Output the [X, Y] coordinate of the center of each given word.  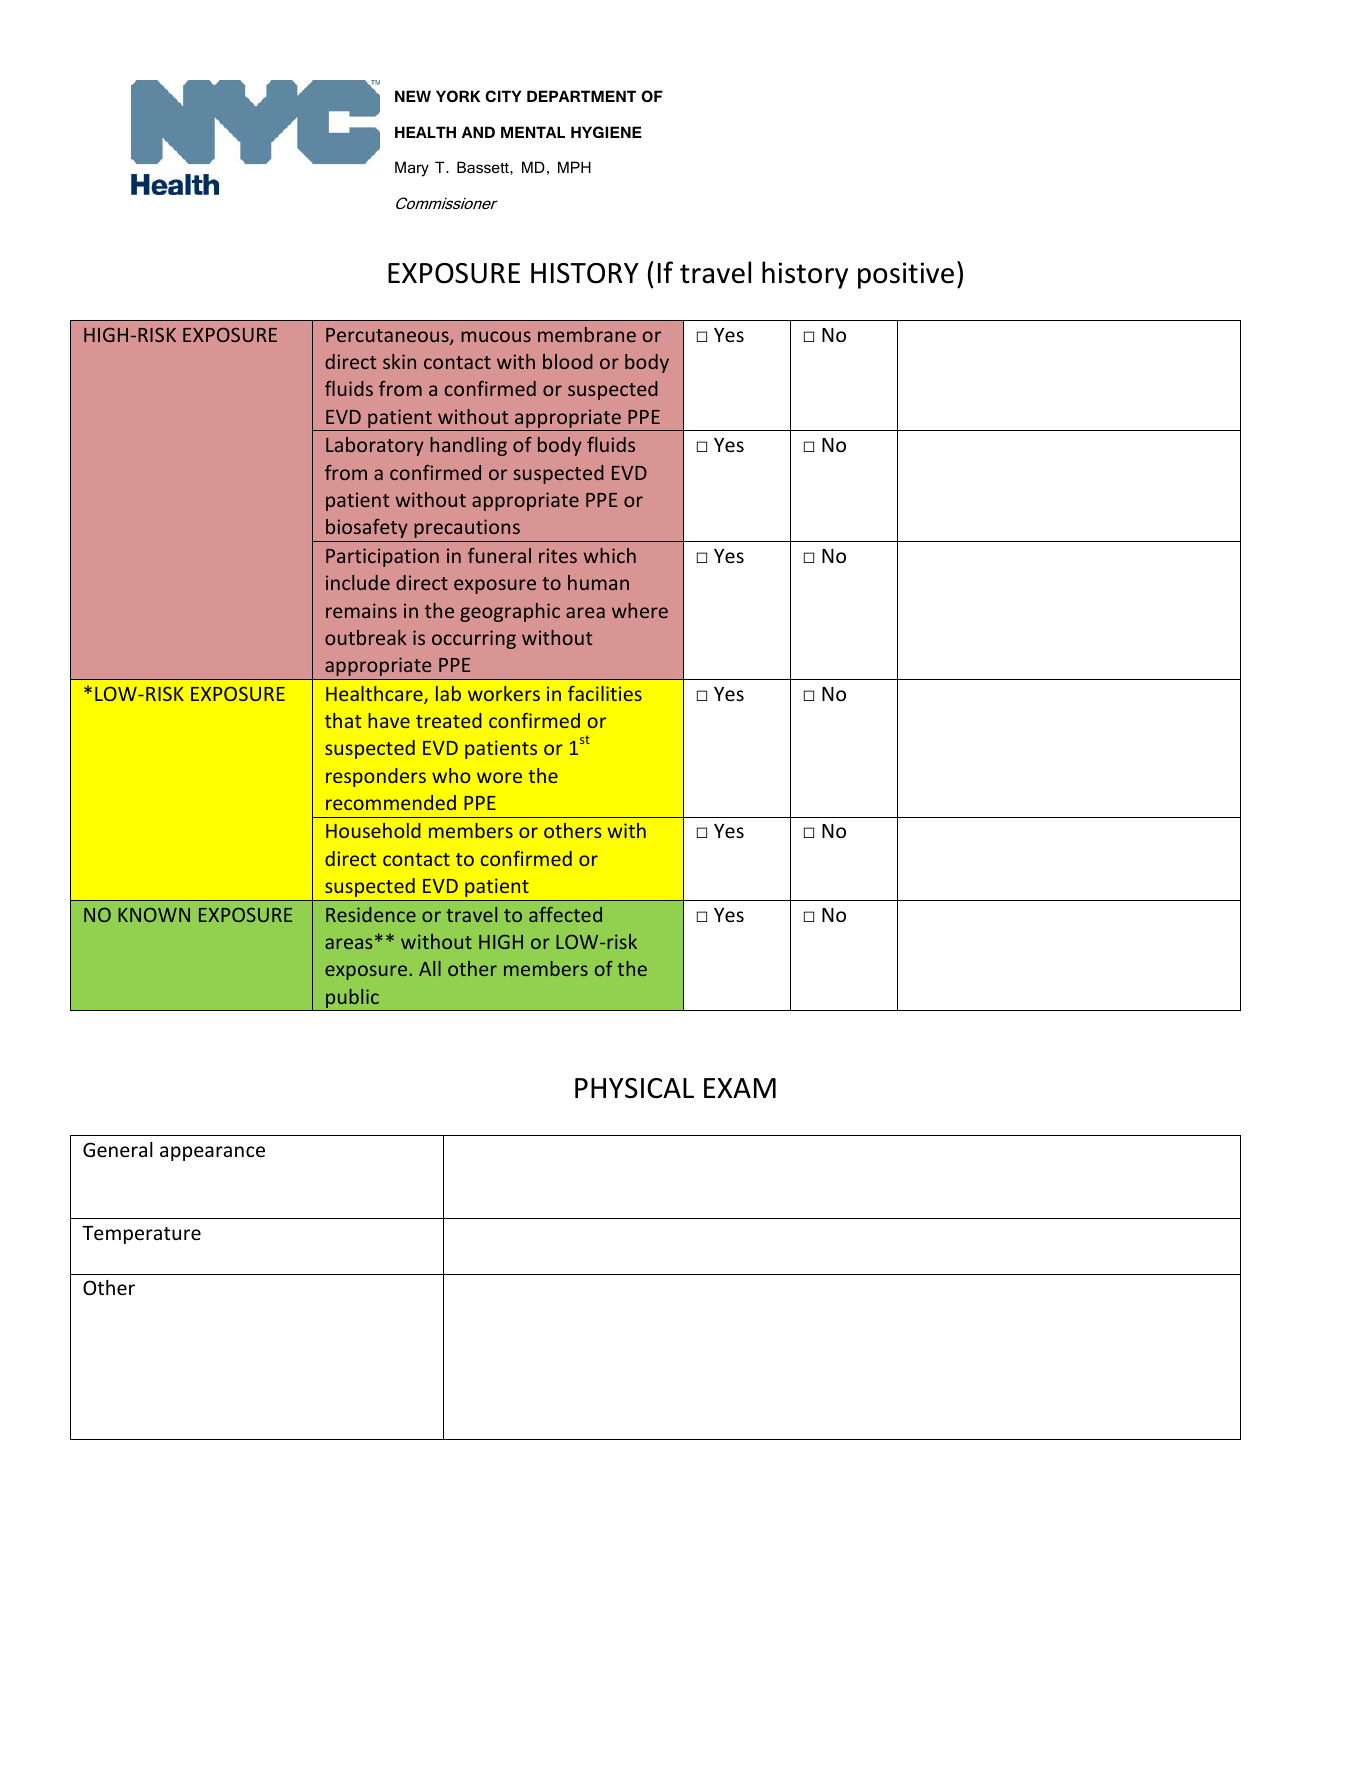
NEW [413, 96]
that [343, 720]
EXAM [740, 1088]
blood [568, 361]
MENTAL [533, 132]
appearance [212, 1153]
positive [906, 275]
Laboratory [375, 446]
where [640, 610]
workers [504, 693]
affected [565, 914]
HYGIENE [606, 132]
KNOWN [154, 915]
